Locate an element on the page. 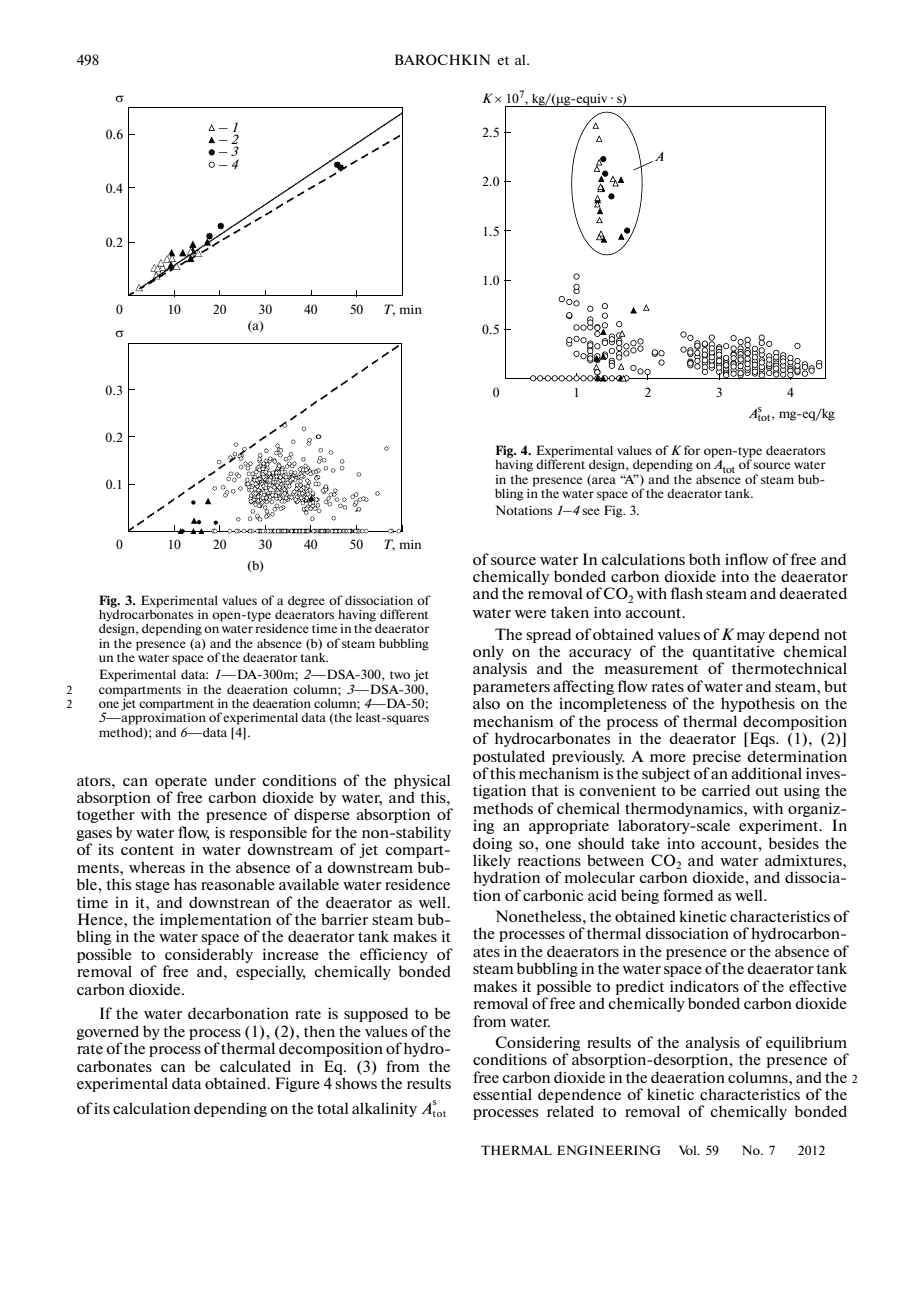 The width and height of the document is (924, 1308). doing is located at coordinates (492, 844).
